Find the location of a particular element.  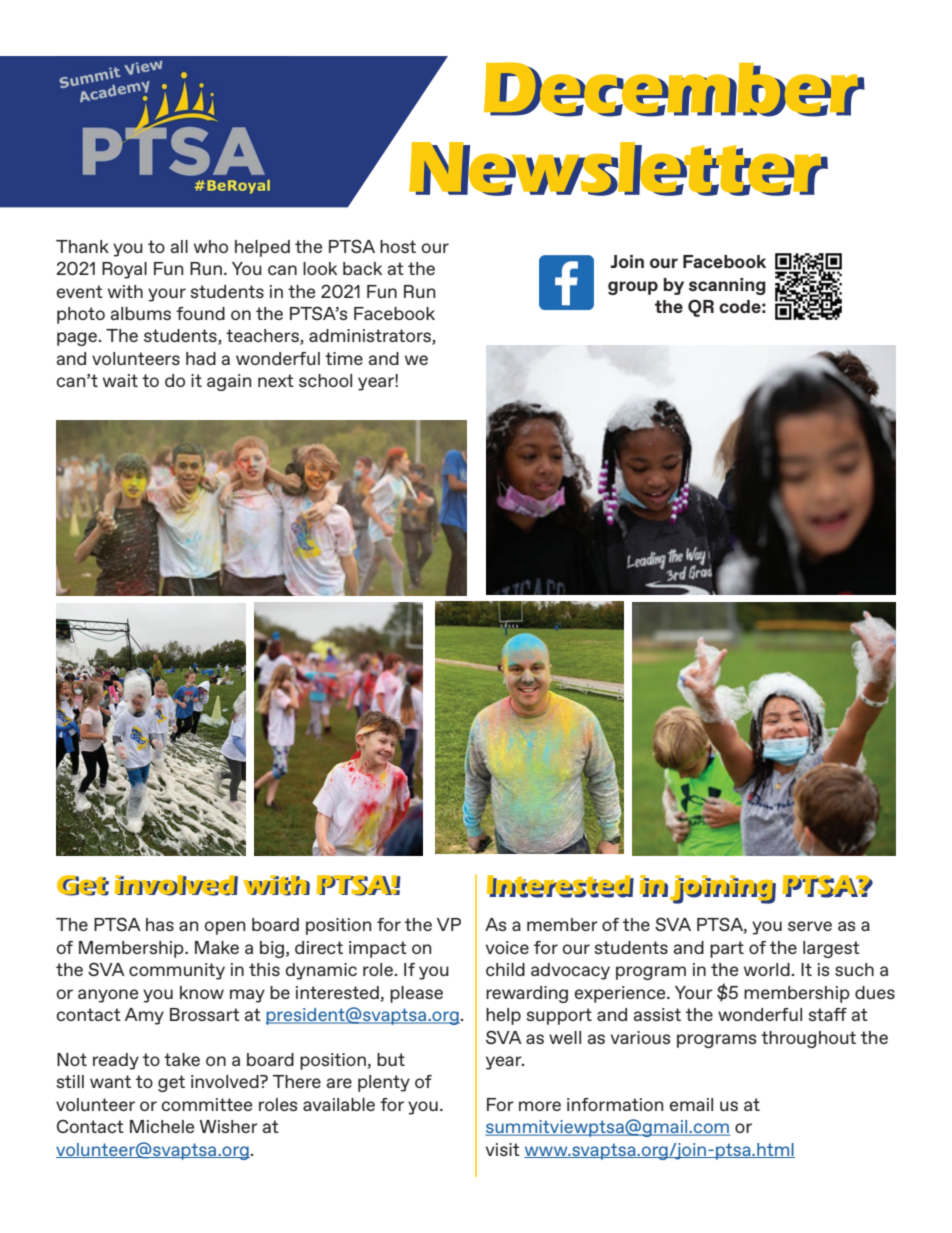

wait is located at coordinates (120, 380).
